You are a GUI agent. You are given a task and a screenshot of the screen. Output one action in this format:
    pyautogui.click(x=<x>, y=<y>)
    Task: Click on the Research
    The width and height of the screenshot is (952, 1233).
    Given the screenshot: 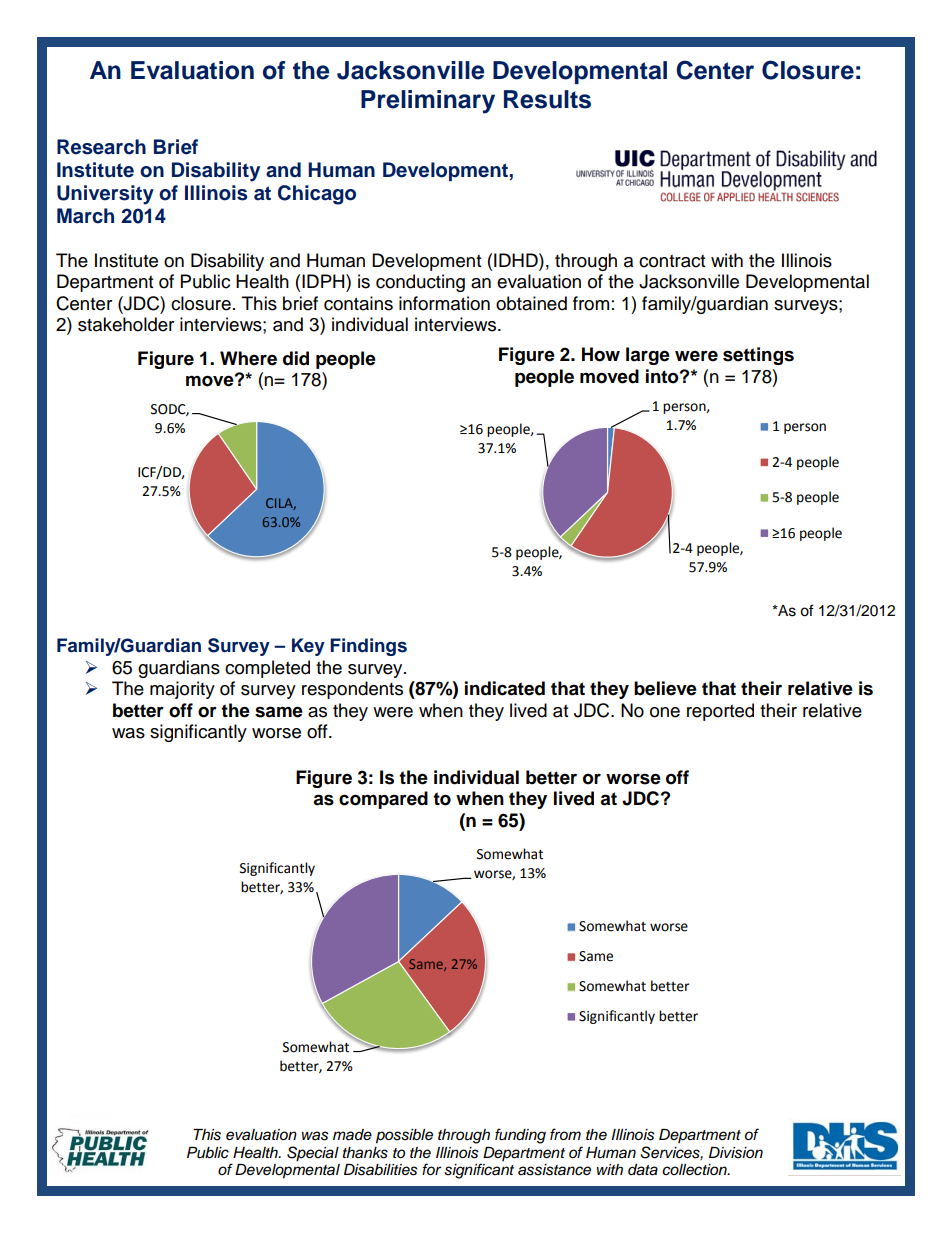 What is the action you would take?
    pyautogui.click(x=101, y=147)
